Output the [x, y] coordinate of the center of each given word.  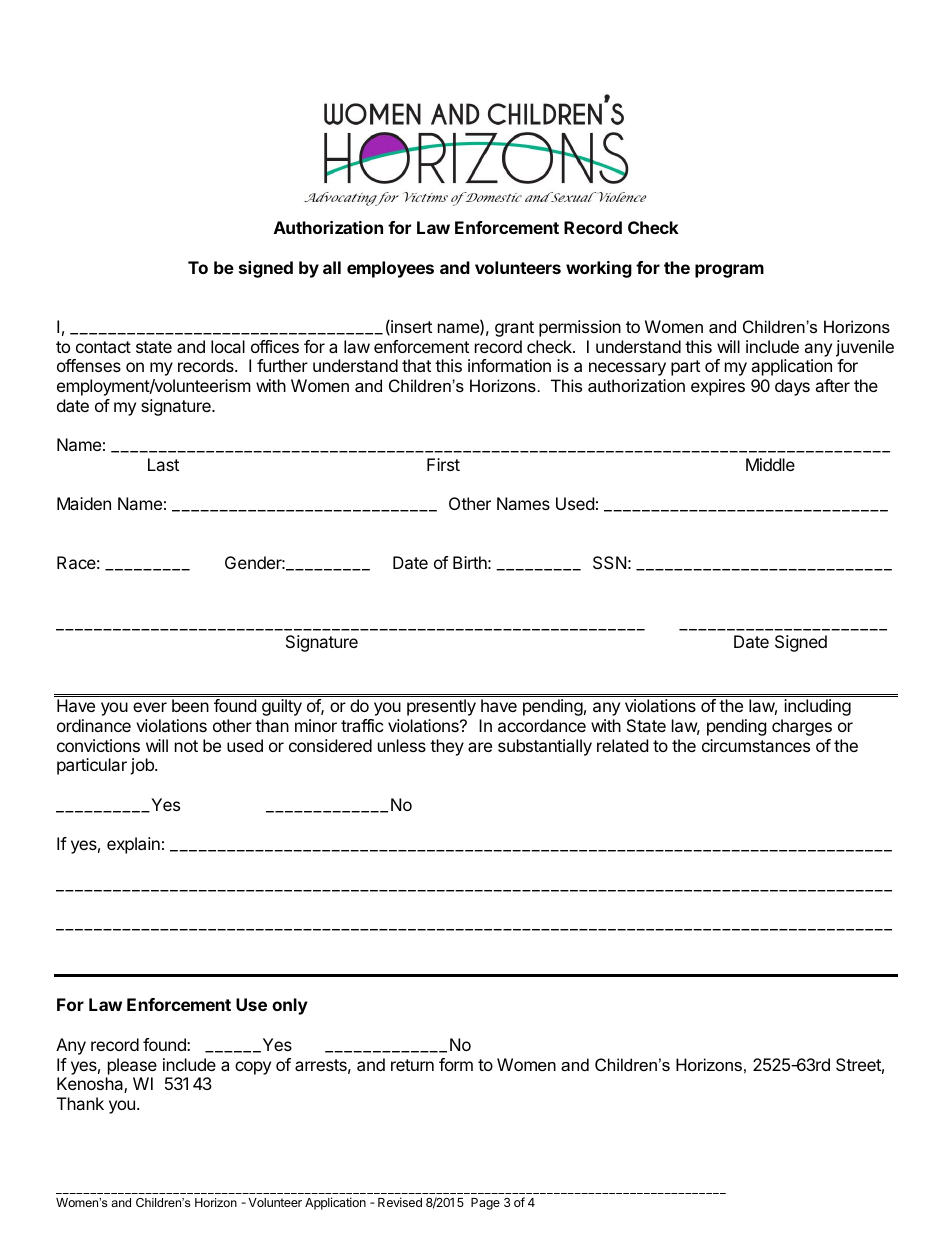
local [228, 346]
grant [514, 329]
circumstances [756, 745]
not [186, 746]
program [729, 271]
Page [485, 1204]
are [480, 747]
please [132, 1066]
